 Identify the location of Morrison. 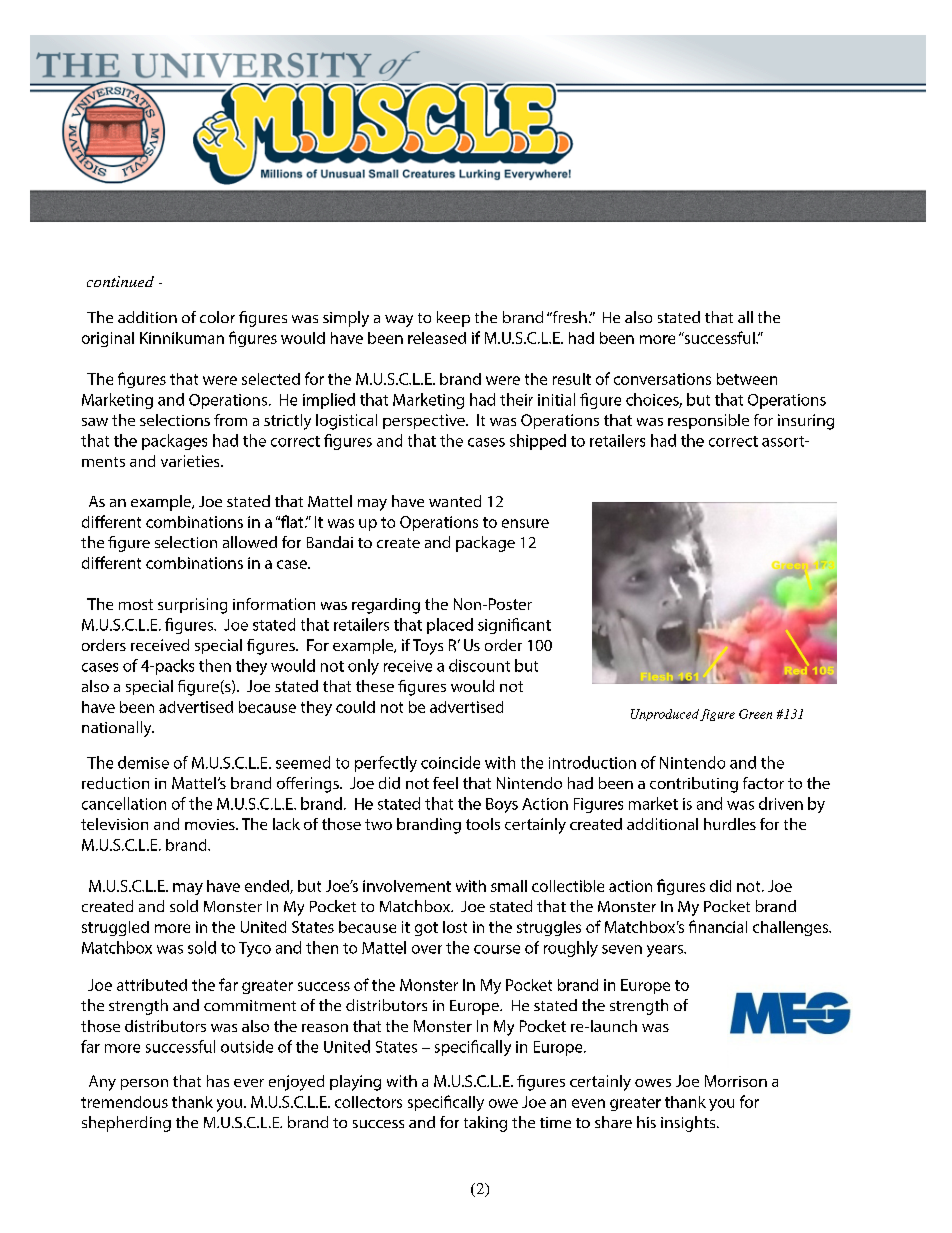
(736, 1081).
